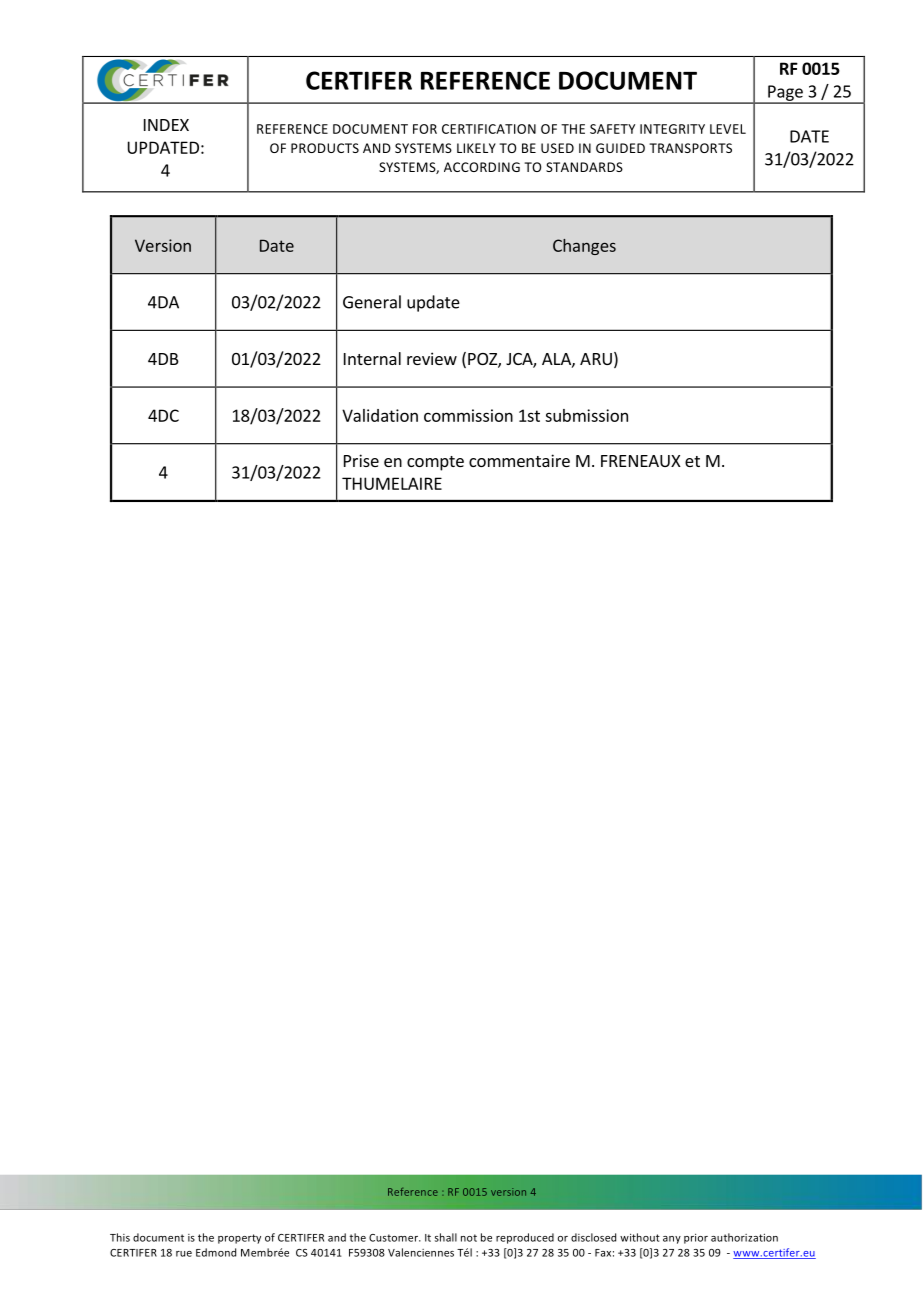 The width and height of the screenshot is (924, 1308). What do you see at coordinates (446, 1237) in the screenshot?
I see `shall` at bounding box center [446, 1237].
